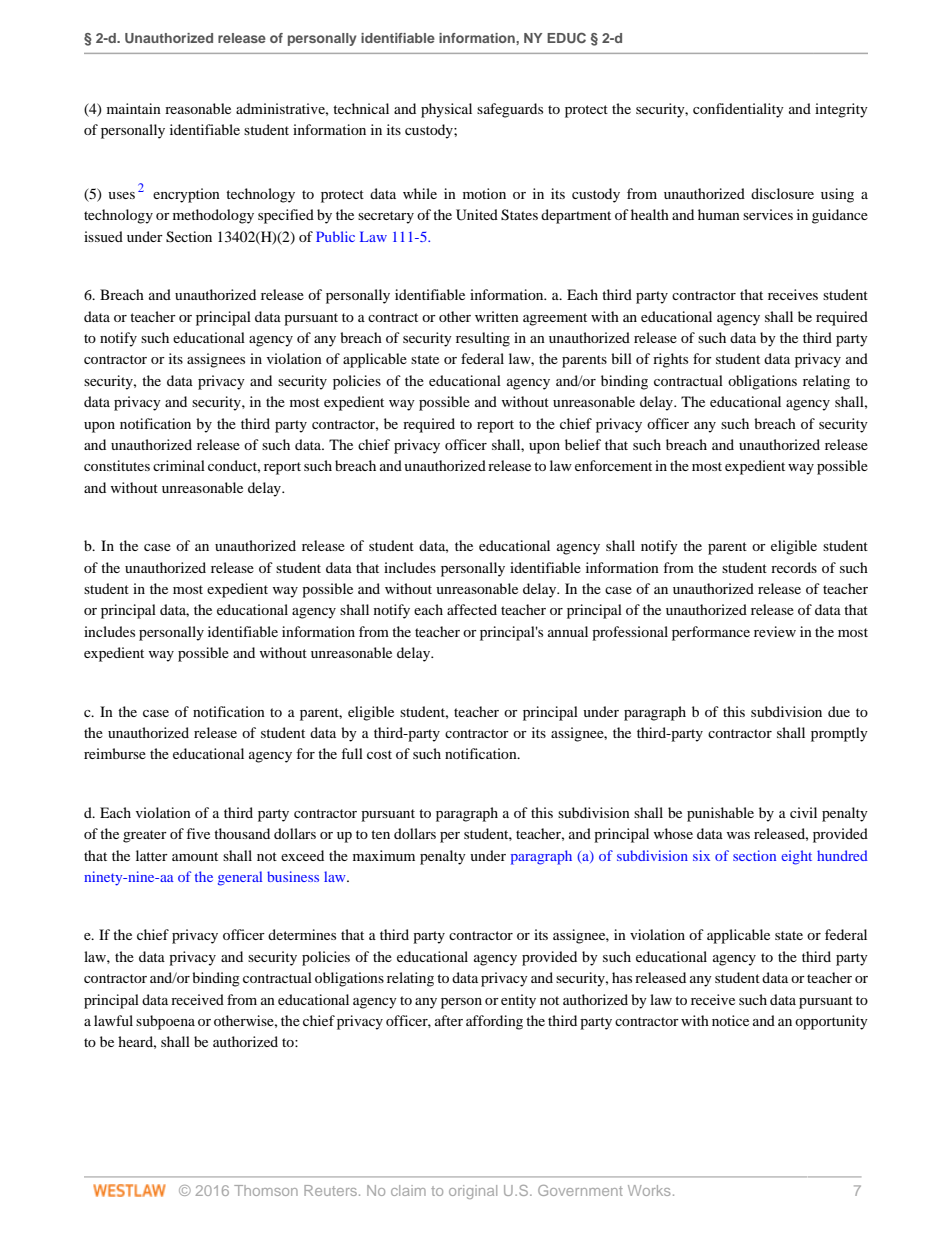 This screenshot has width=952, height=1233. I want to click on resulting, so click(483, 339).
